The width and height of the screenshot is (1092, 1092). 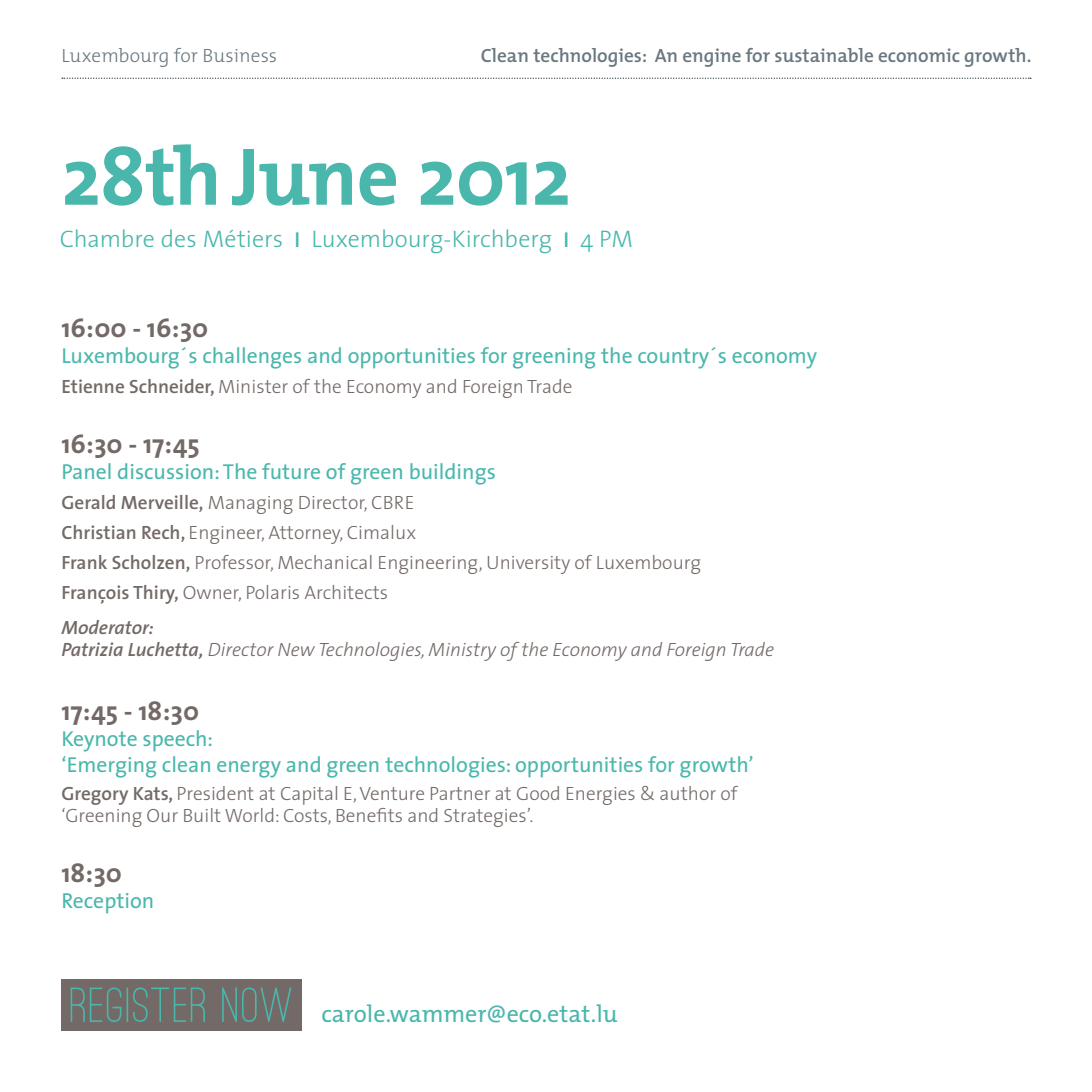 What do you see at coordinates (688, 793) in the screenshot?
I see `author` at bounding box center [688, 793].
